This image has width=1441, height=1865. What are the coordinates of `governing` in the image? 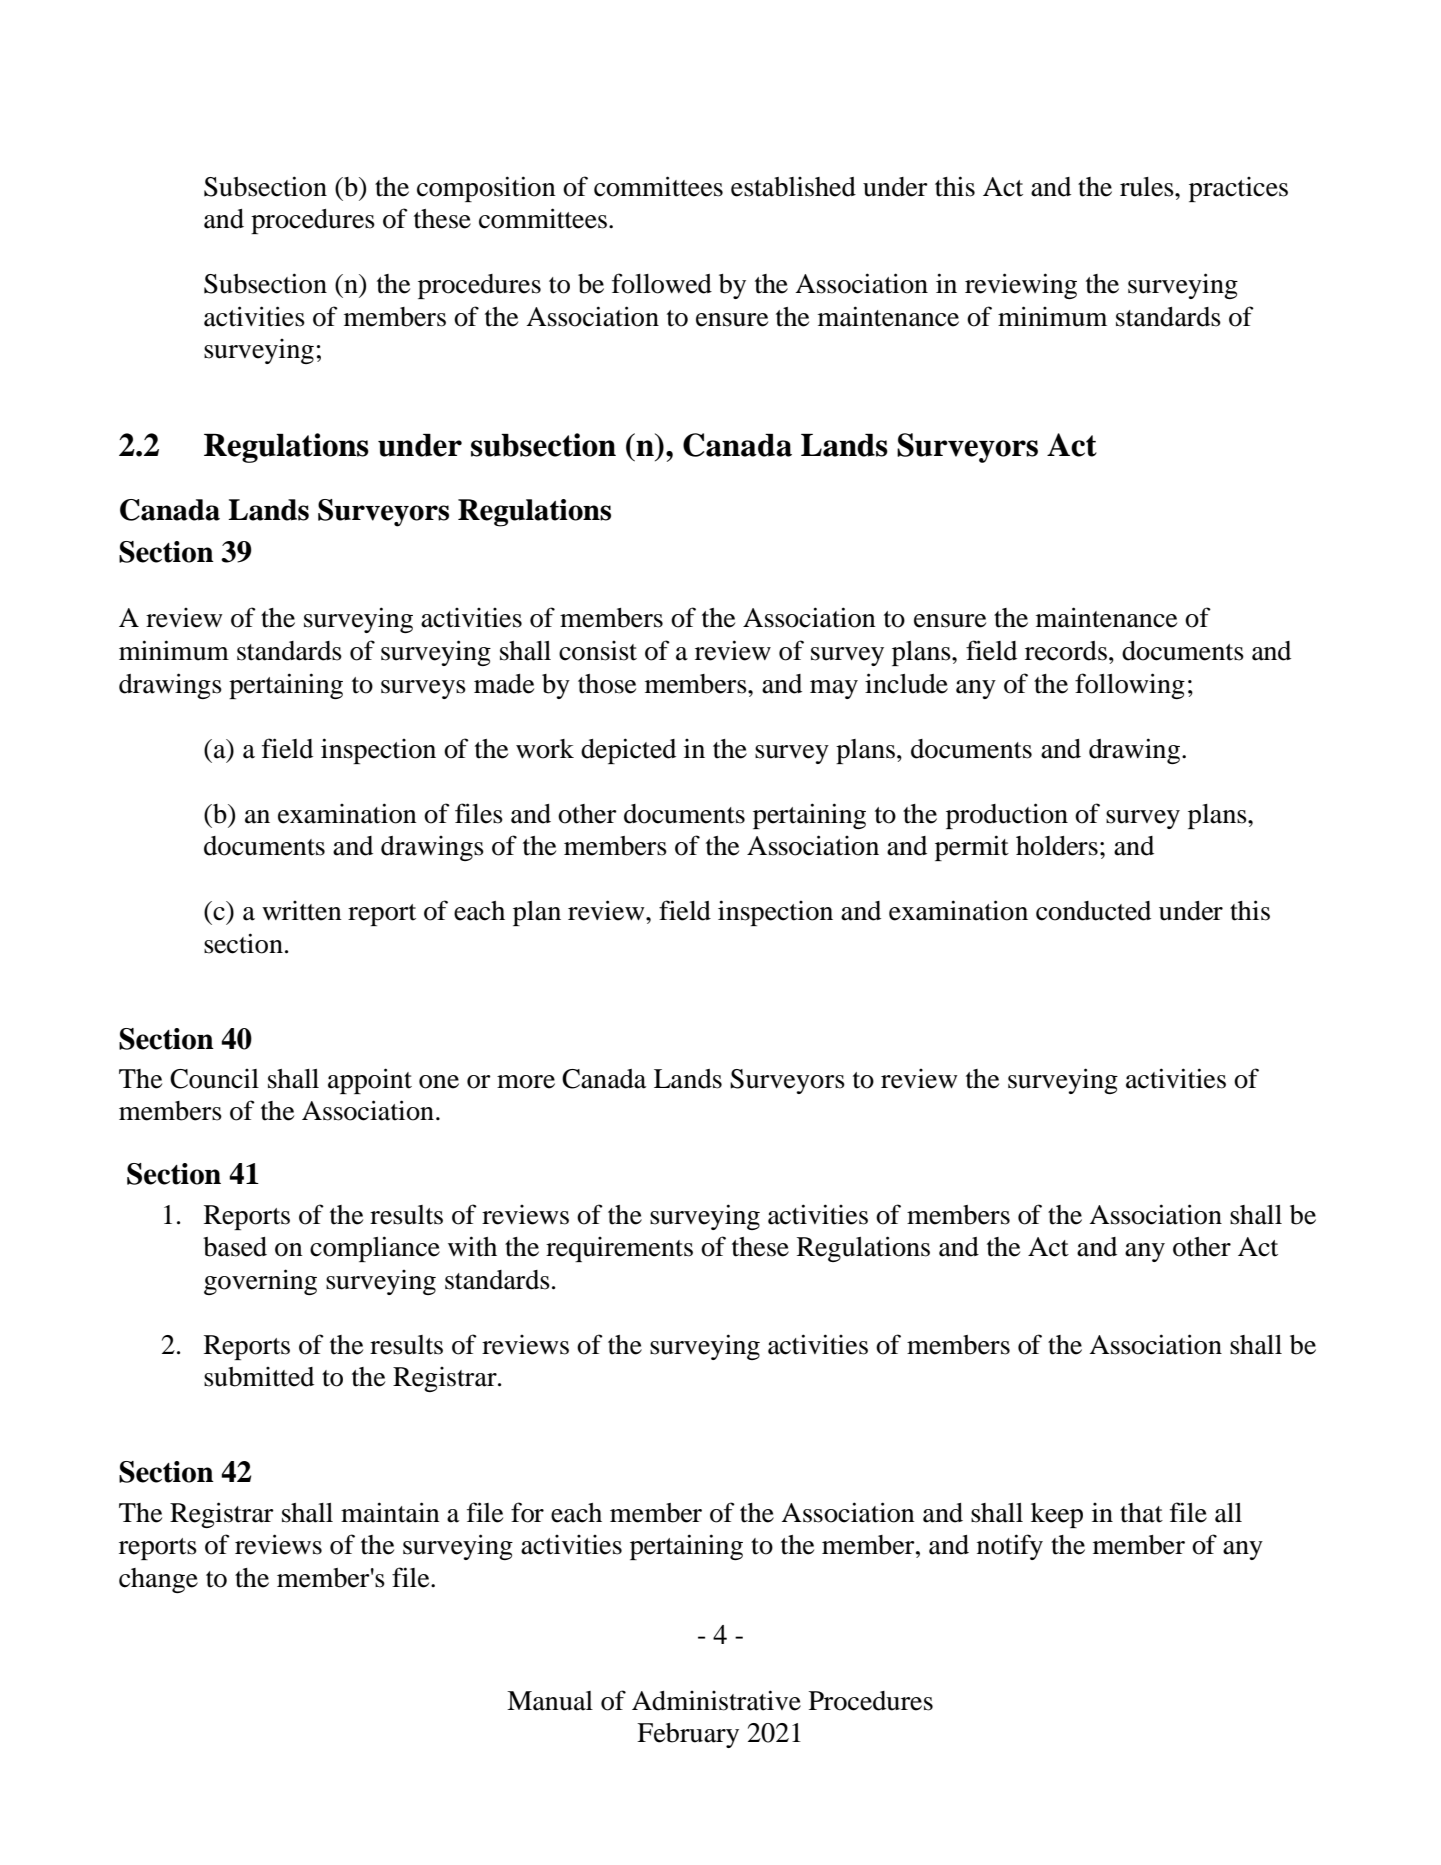 It's located at (260, 1282).
